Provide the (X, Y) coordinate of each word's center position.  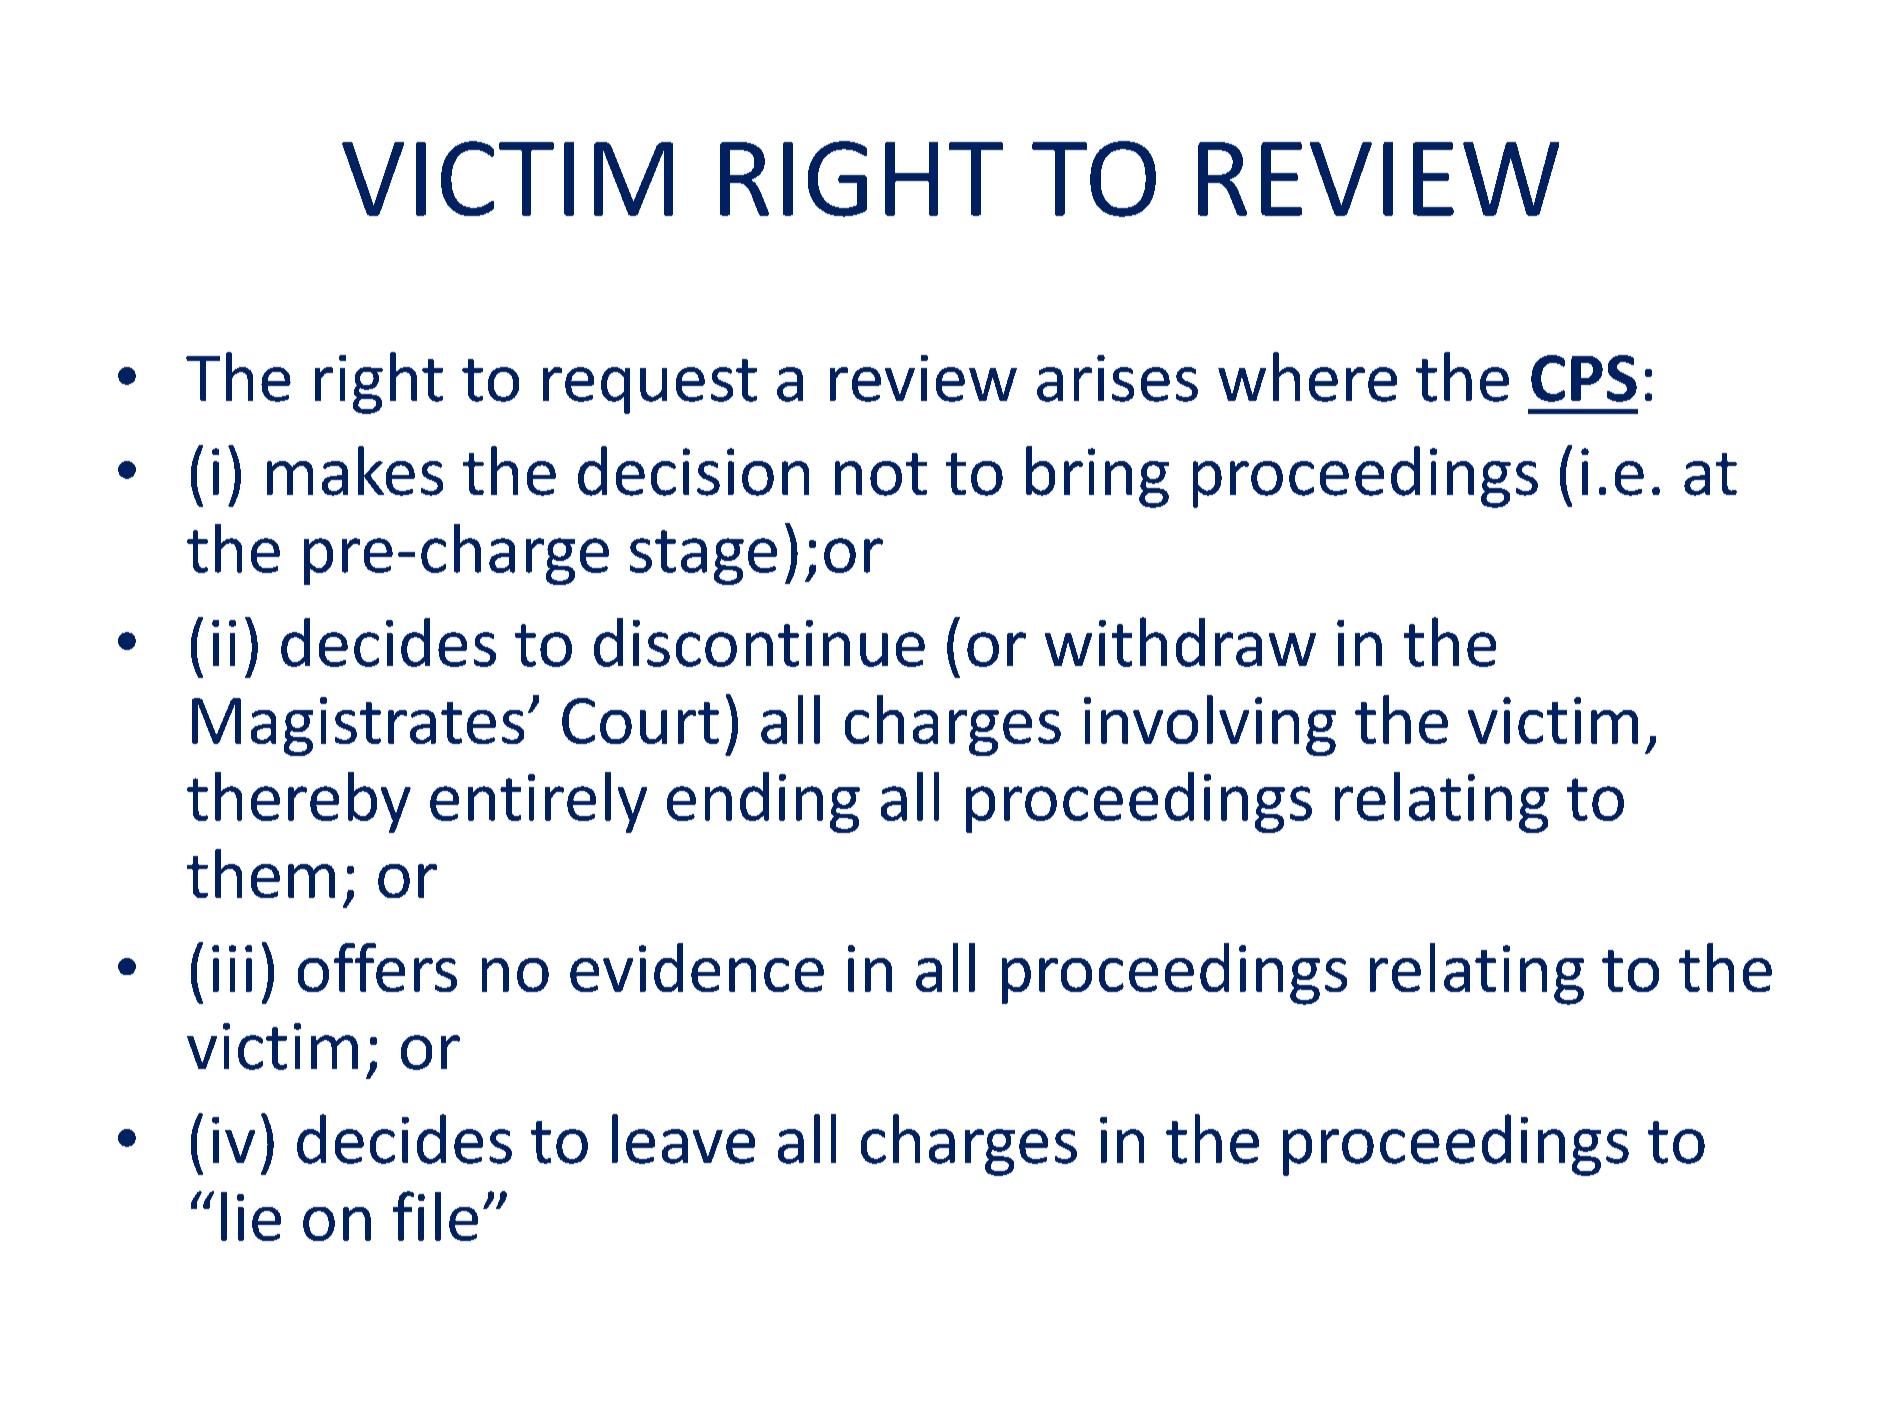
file (435, 1216)
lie (251, 1216)
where (1307, 377)
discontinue (759, 642)
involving (1210, 725)
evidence (697, 967)
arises (1117, 378)
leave (683, 1139)
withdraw (1180, 642)
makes (355, 471)
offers (377, 967)
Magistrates (358, 726)
